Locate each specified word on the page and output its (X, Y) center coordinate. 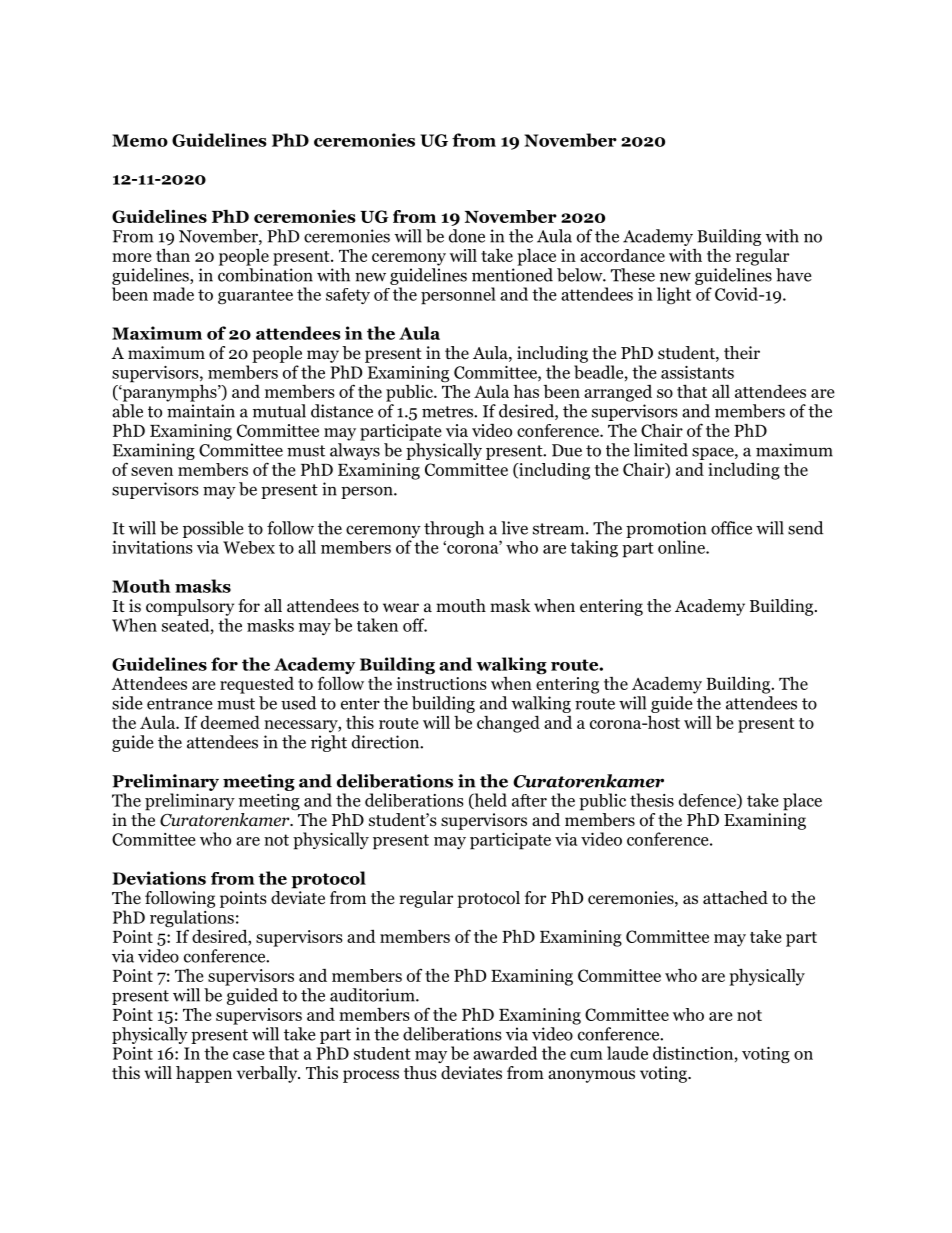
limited (661, 450)
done (467, 236)
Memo (140, 140)
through (454, 529)
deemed (230, 722)
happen (204, 1074)
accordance (622, 255)
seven (152, 471)
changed (508, 724)
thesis (652, 800)
